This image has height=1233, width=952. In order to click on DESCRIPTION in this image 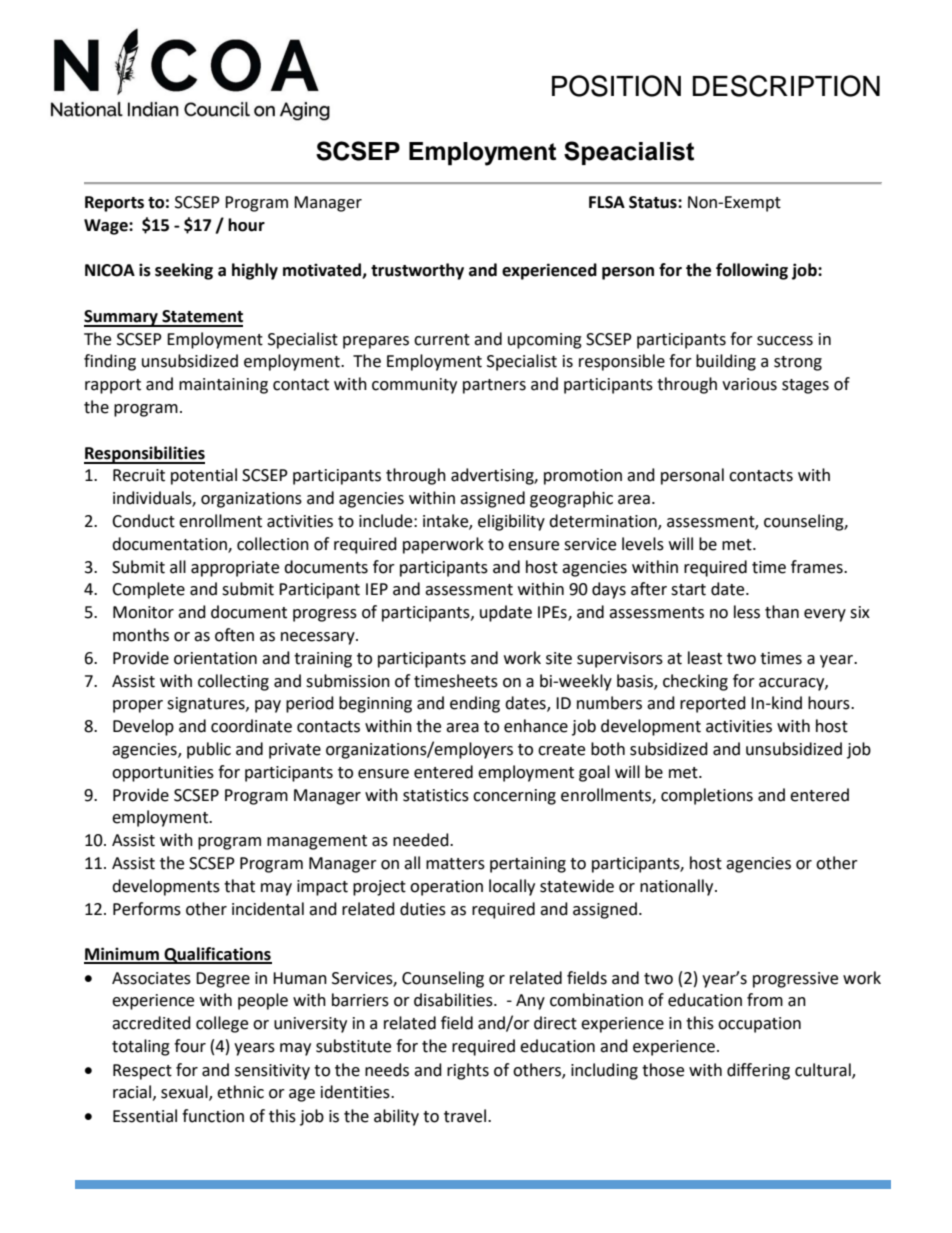, I will do `click(786, 86)`.
